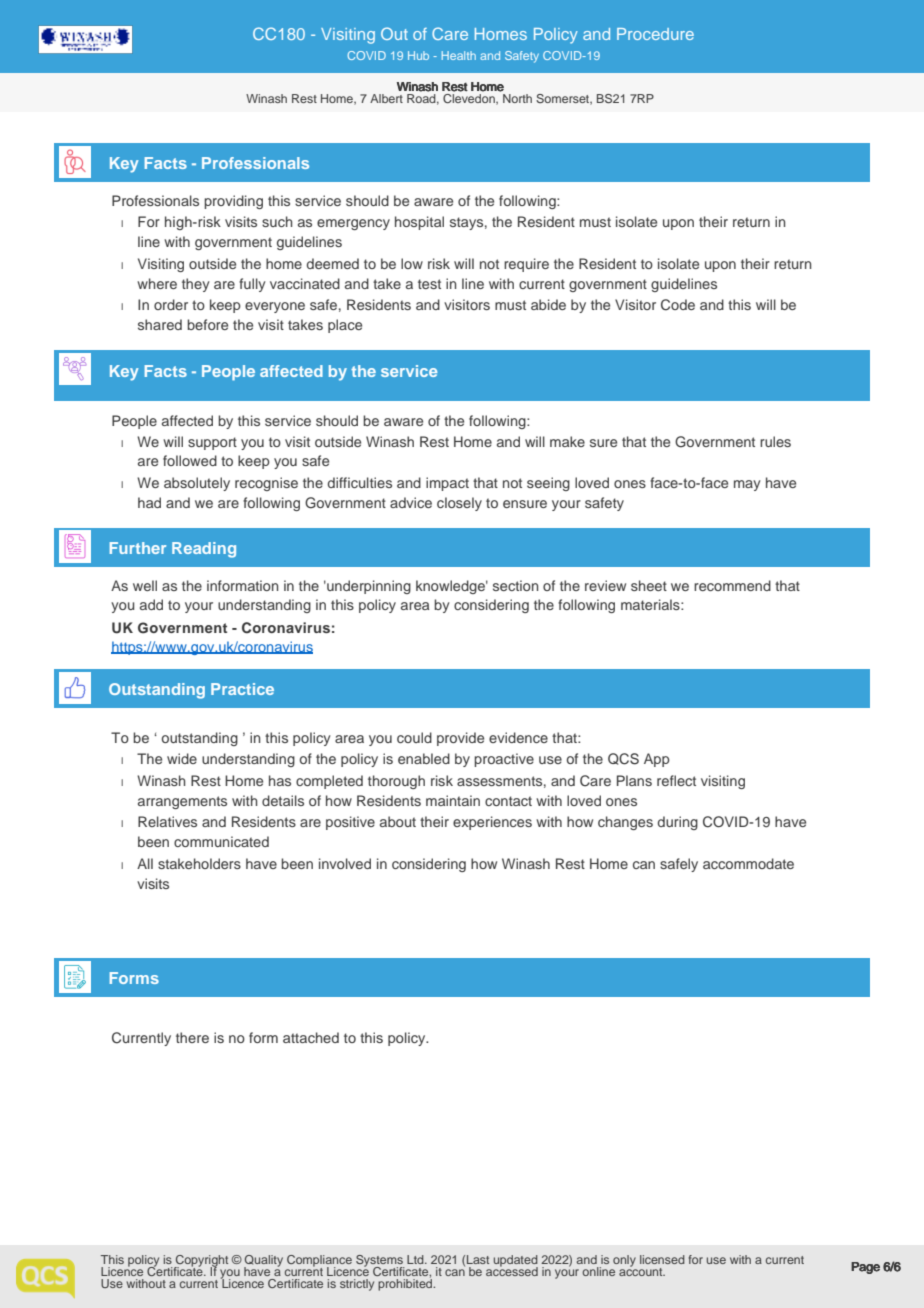  Describe the element at coordinates (233, 202) in the image. I see `providing` at that location.
